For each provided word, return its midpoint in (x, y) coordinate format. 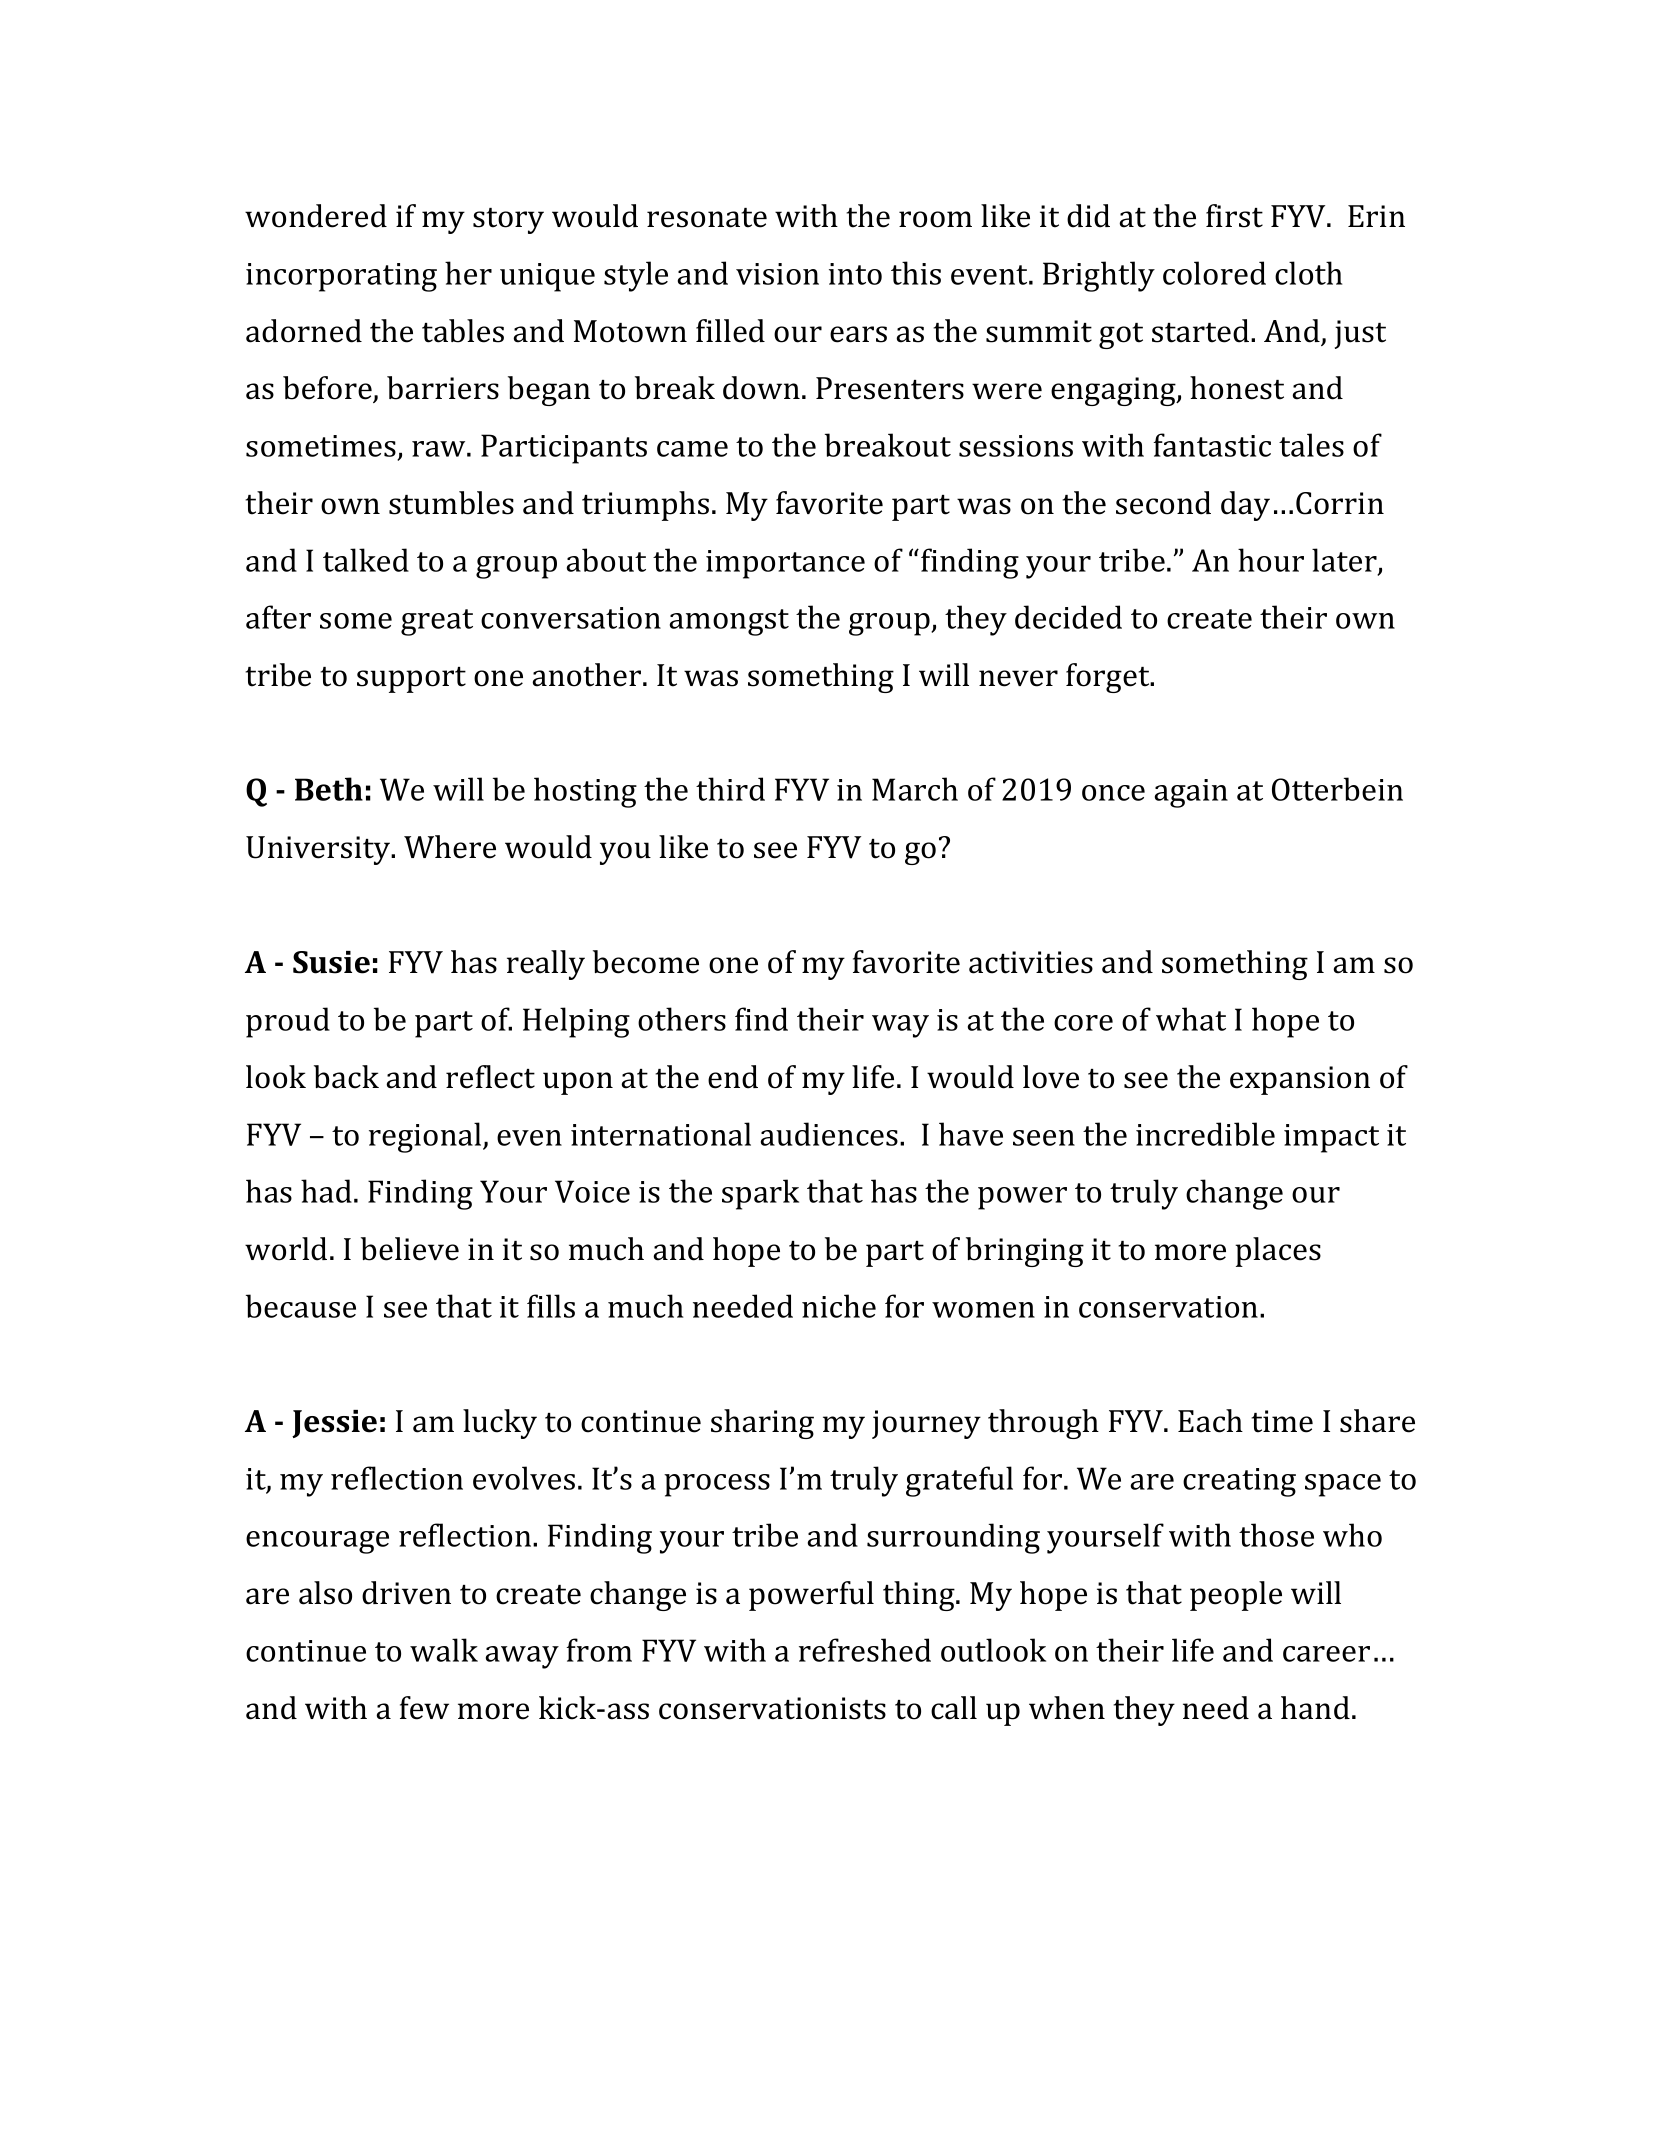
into (855, 274)
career (1326, 1654)
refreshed (865, 1650)
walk (444, 1650)
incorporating (341, 277)
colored (1214, 273)
